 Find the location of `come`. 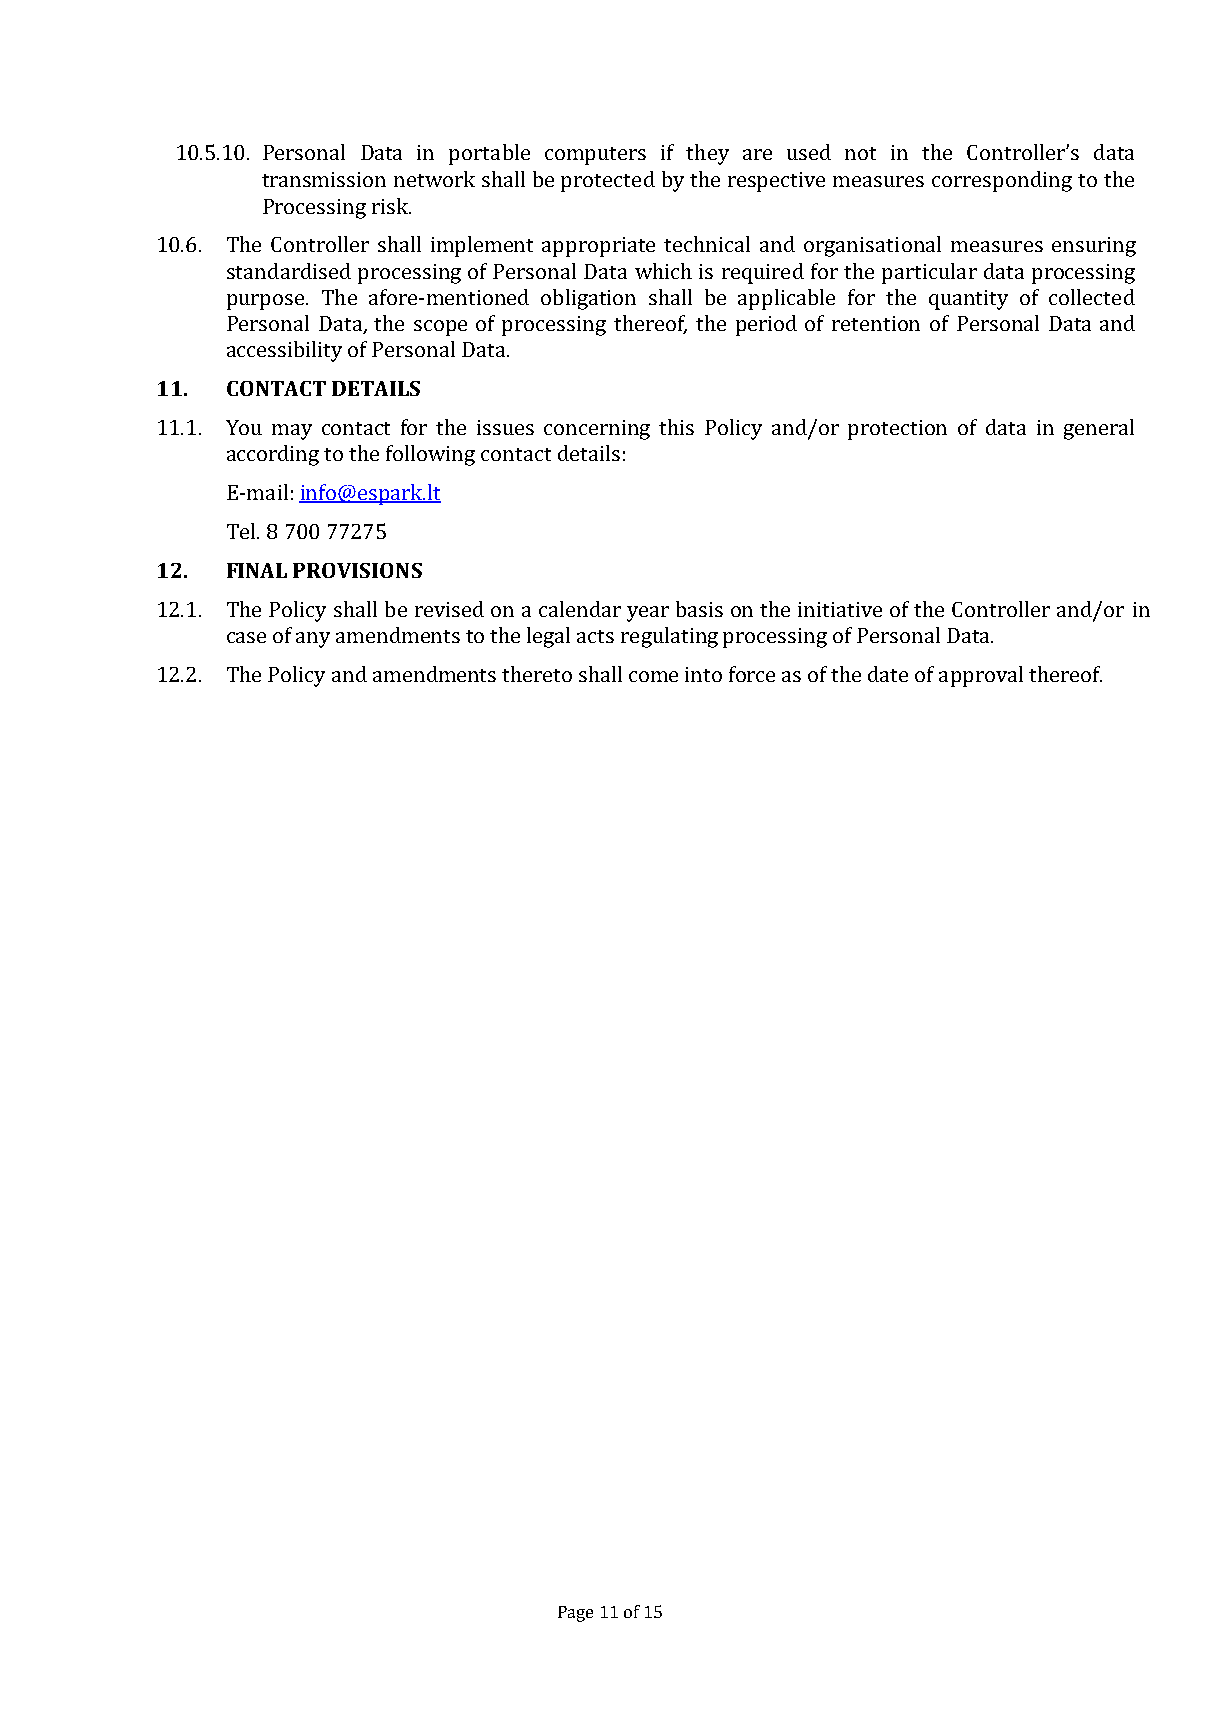

come is located at coordinates (653, 676).
